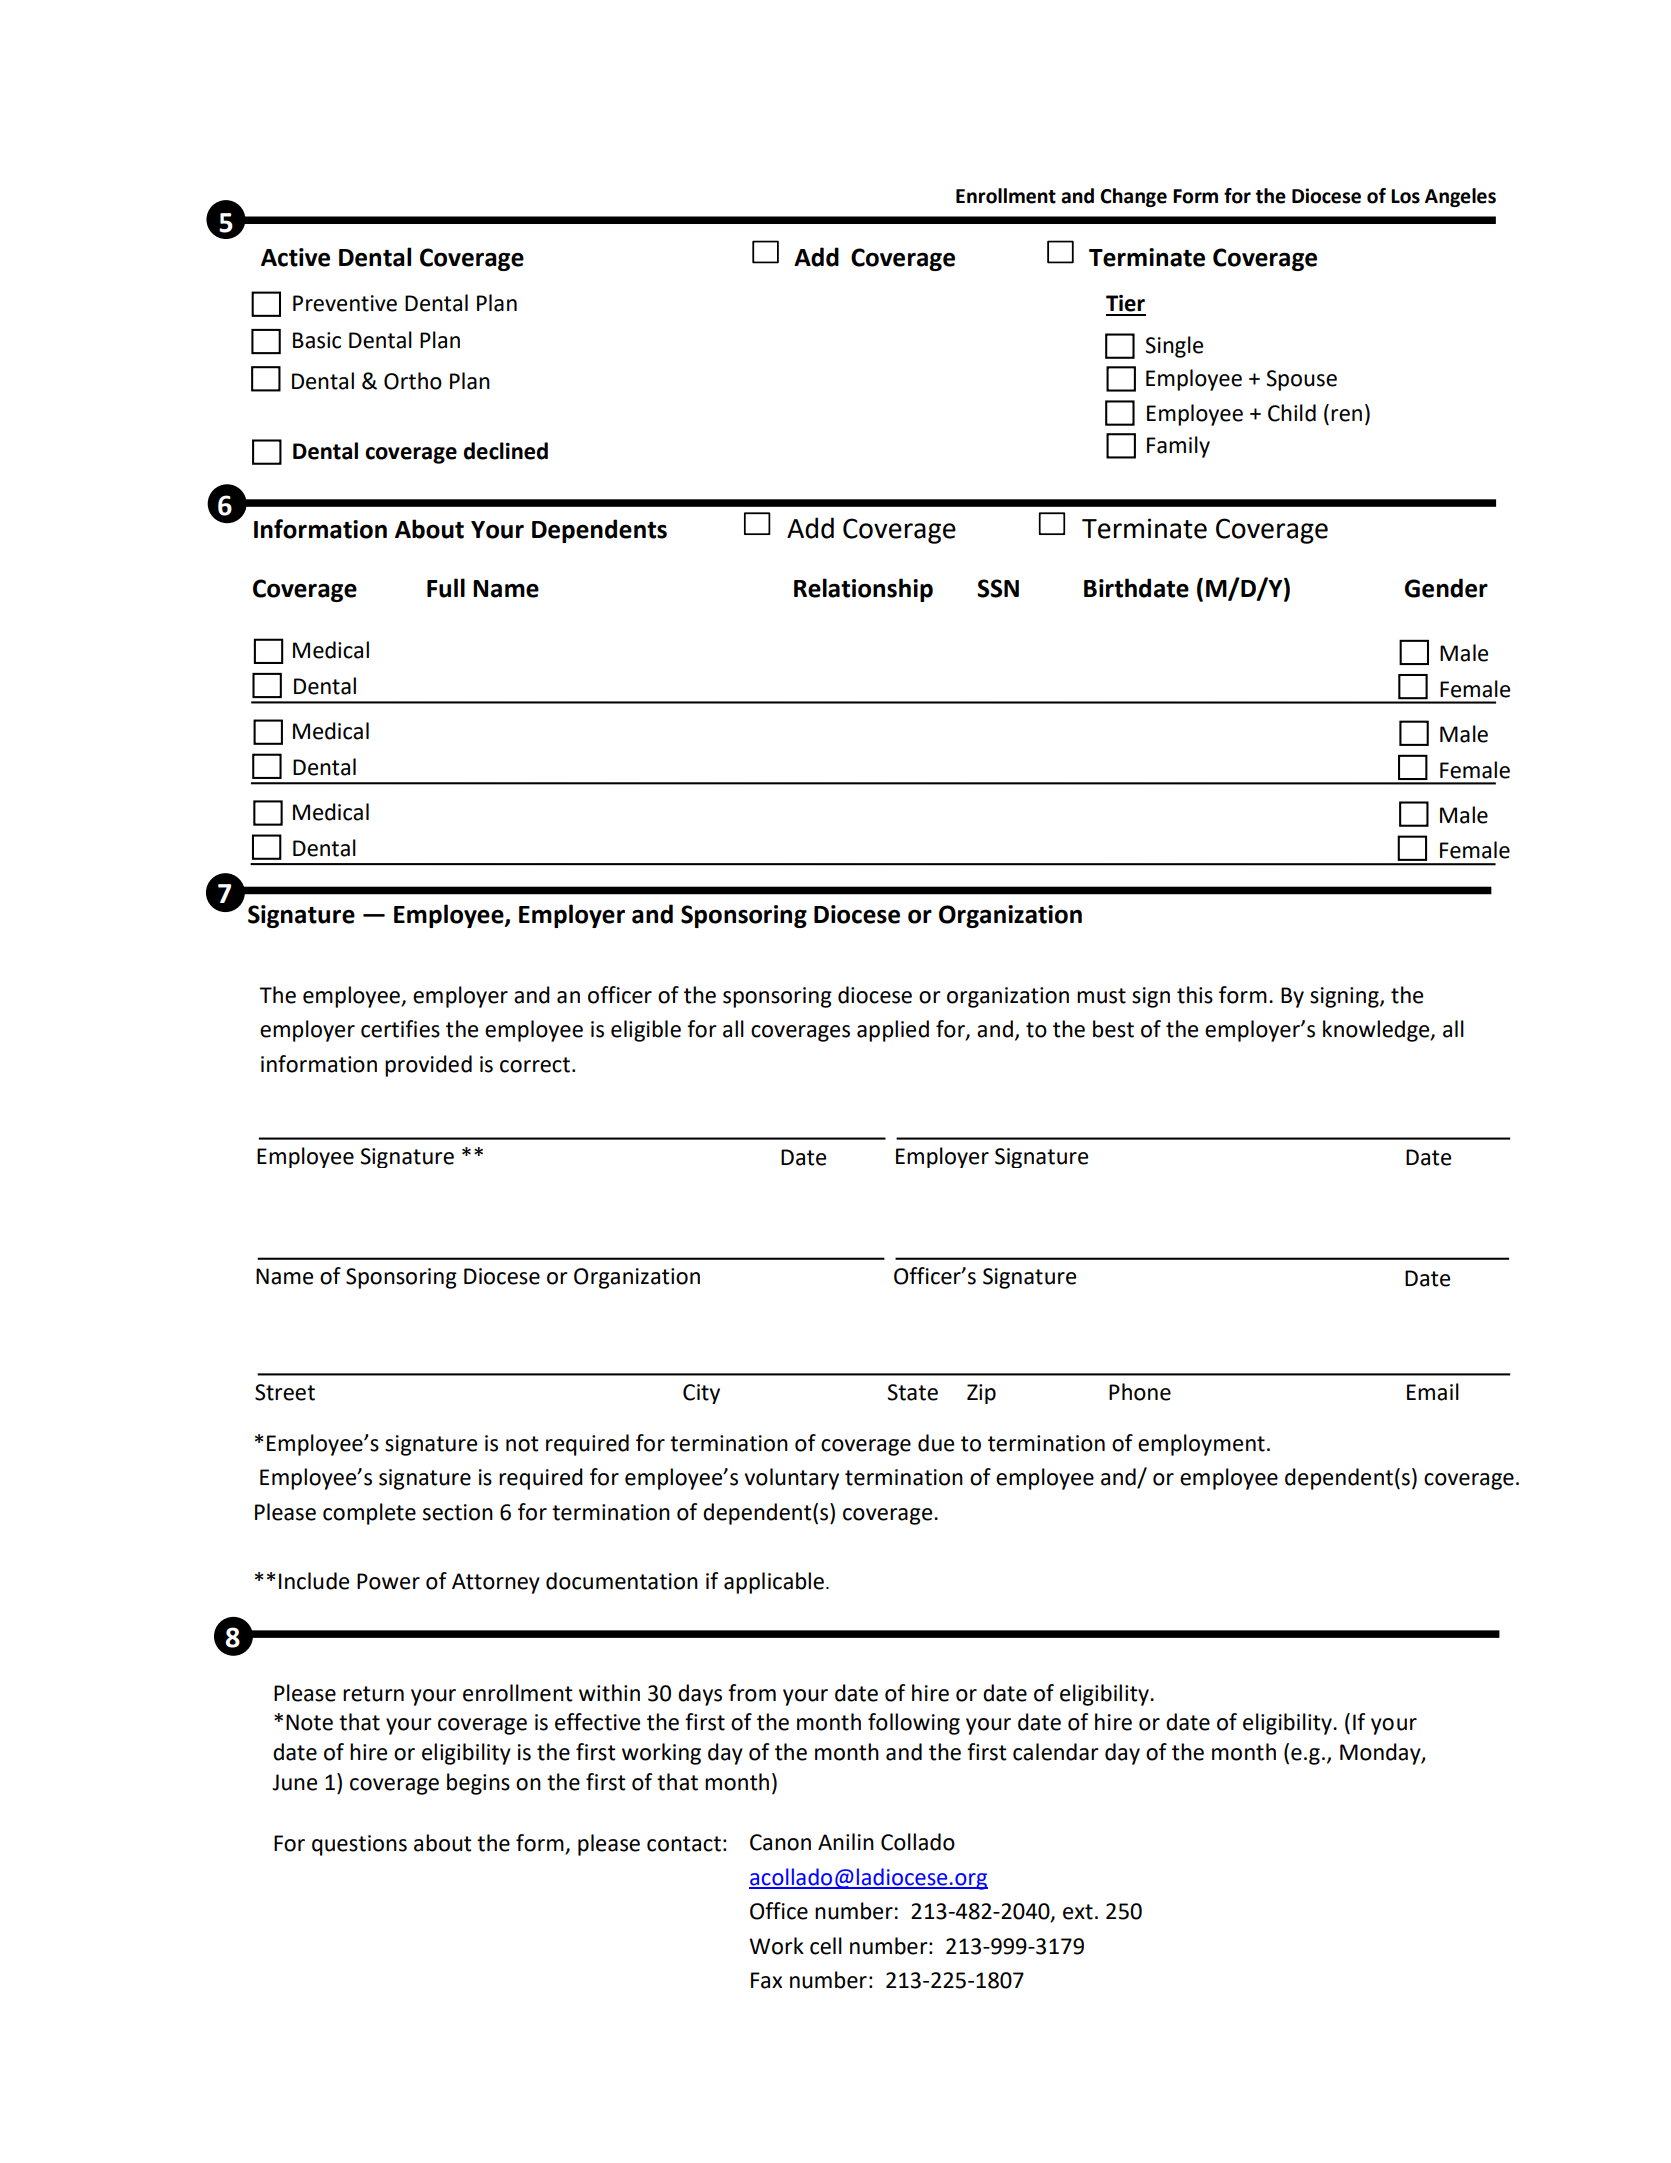  Describe the element at coordinates (912, 1392) in the screenshot. I see `State` at that location.
